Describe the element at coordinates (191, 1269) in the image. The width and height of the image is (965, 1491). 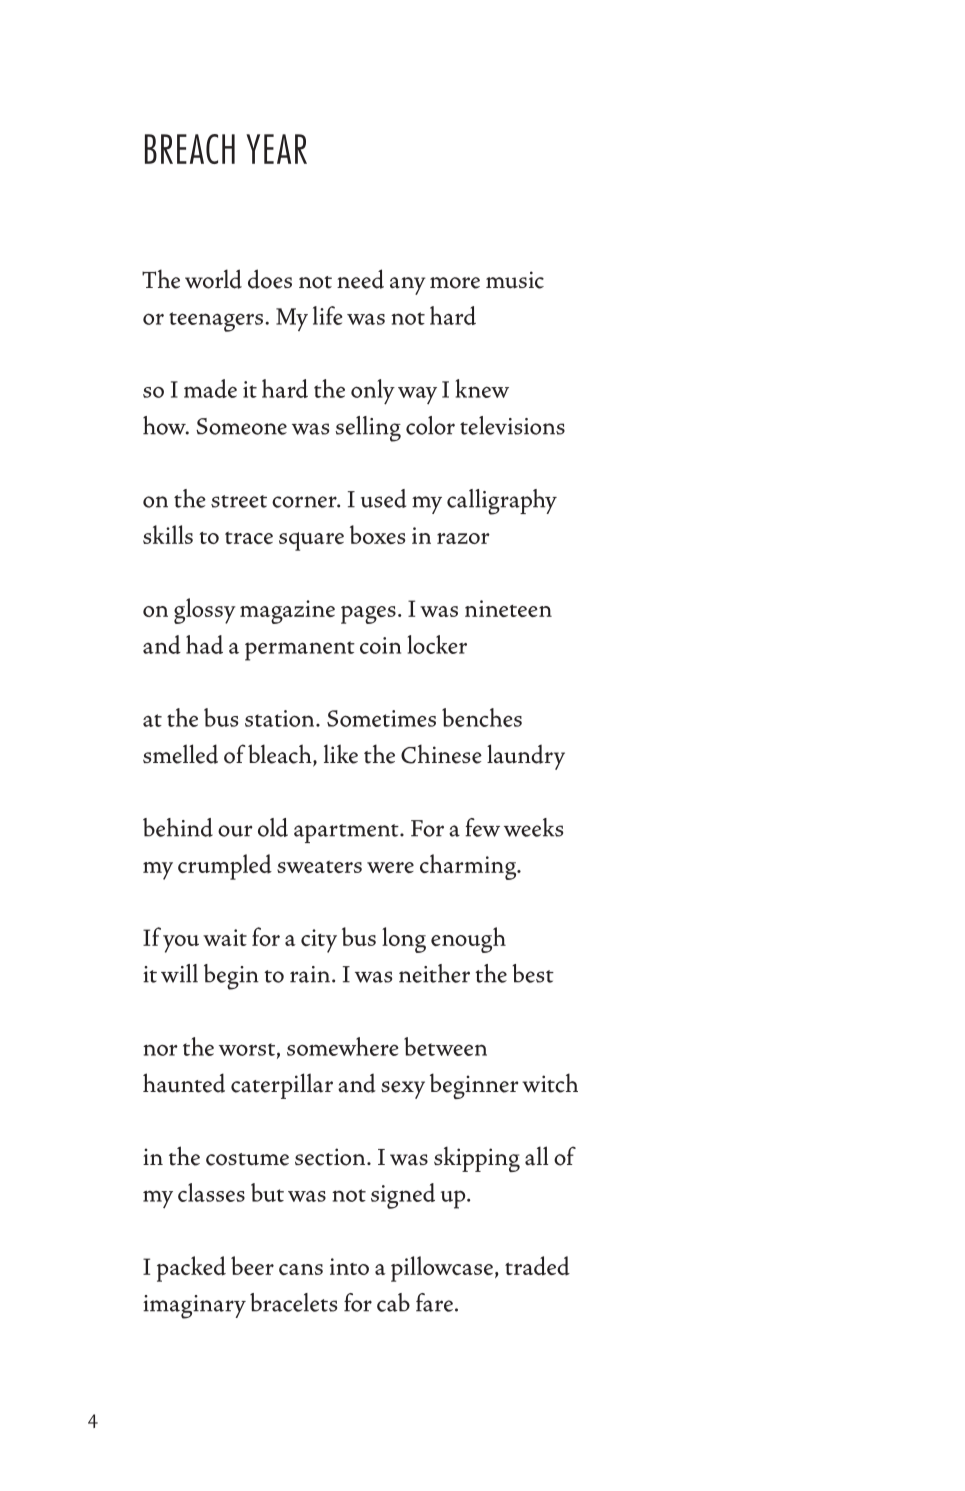
I see `packed` at that location.
